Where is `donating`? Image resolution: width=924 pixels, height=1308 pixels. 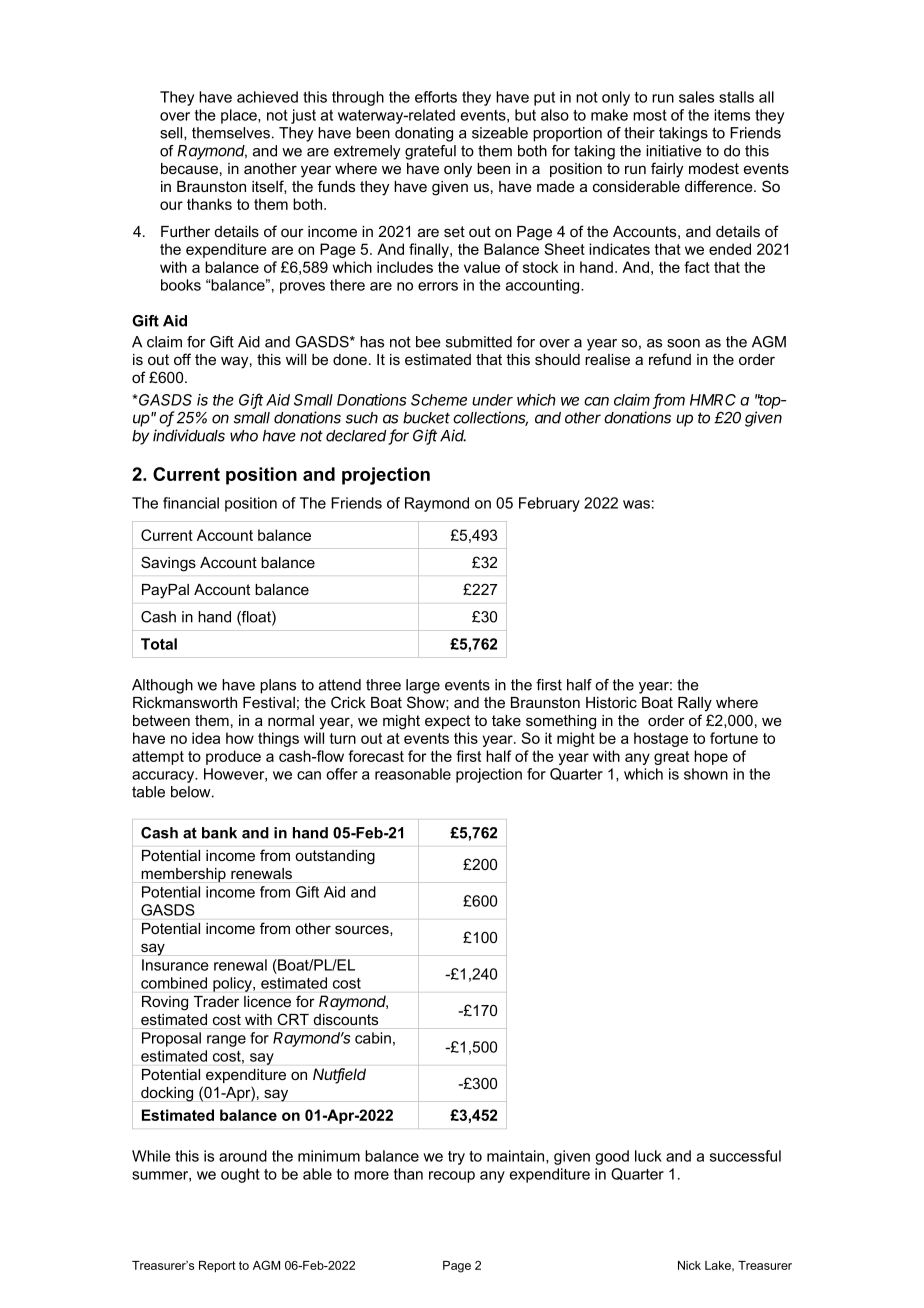
donating is located at coordinates (424, 134).
